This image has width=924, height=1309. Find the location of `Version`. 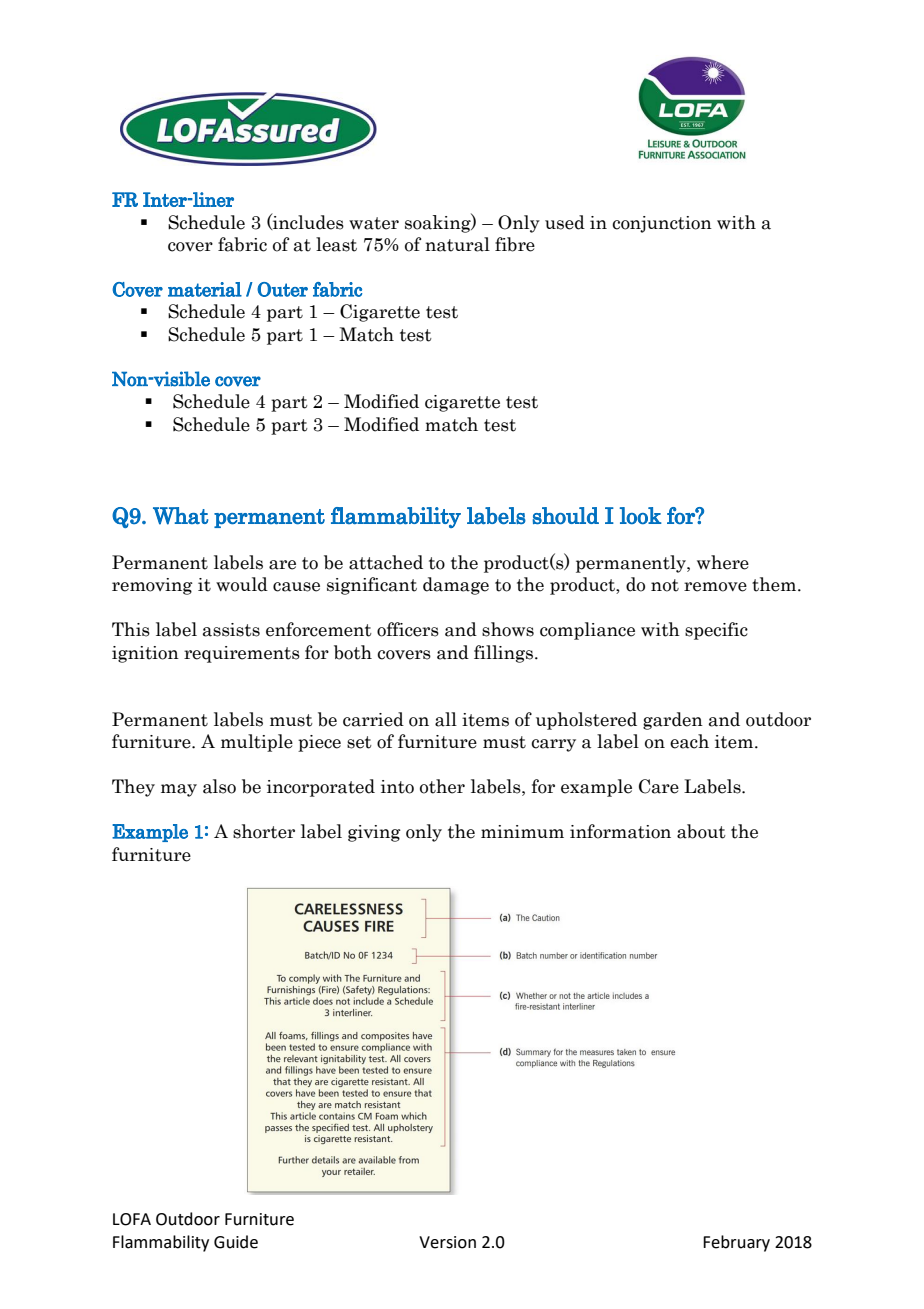

Version is located at coordinates (447, 1242).
